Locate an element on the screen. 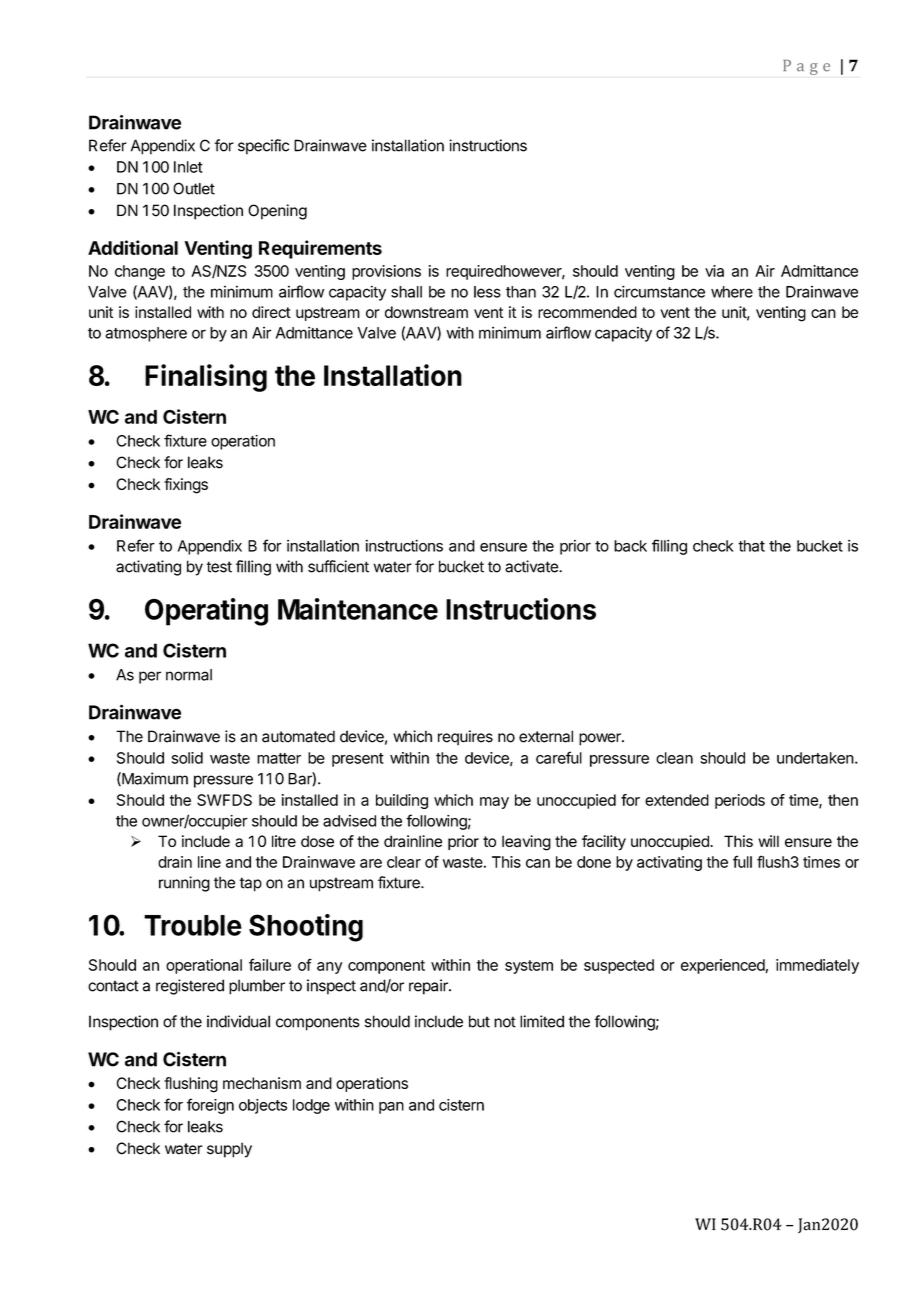 The height and width of the screenshot is (1309, 924). pan is located at coordinates (391, 1108).
